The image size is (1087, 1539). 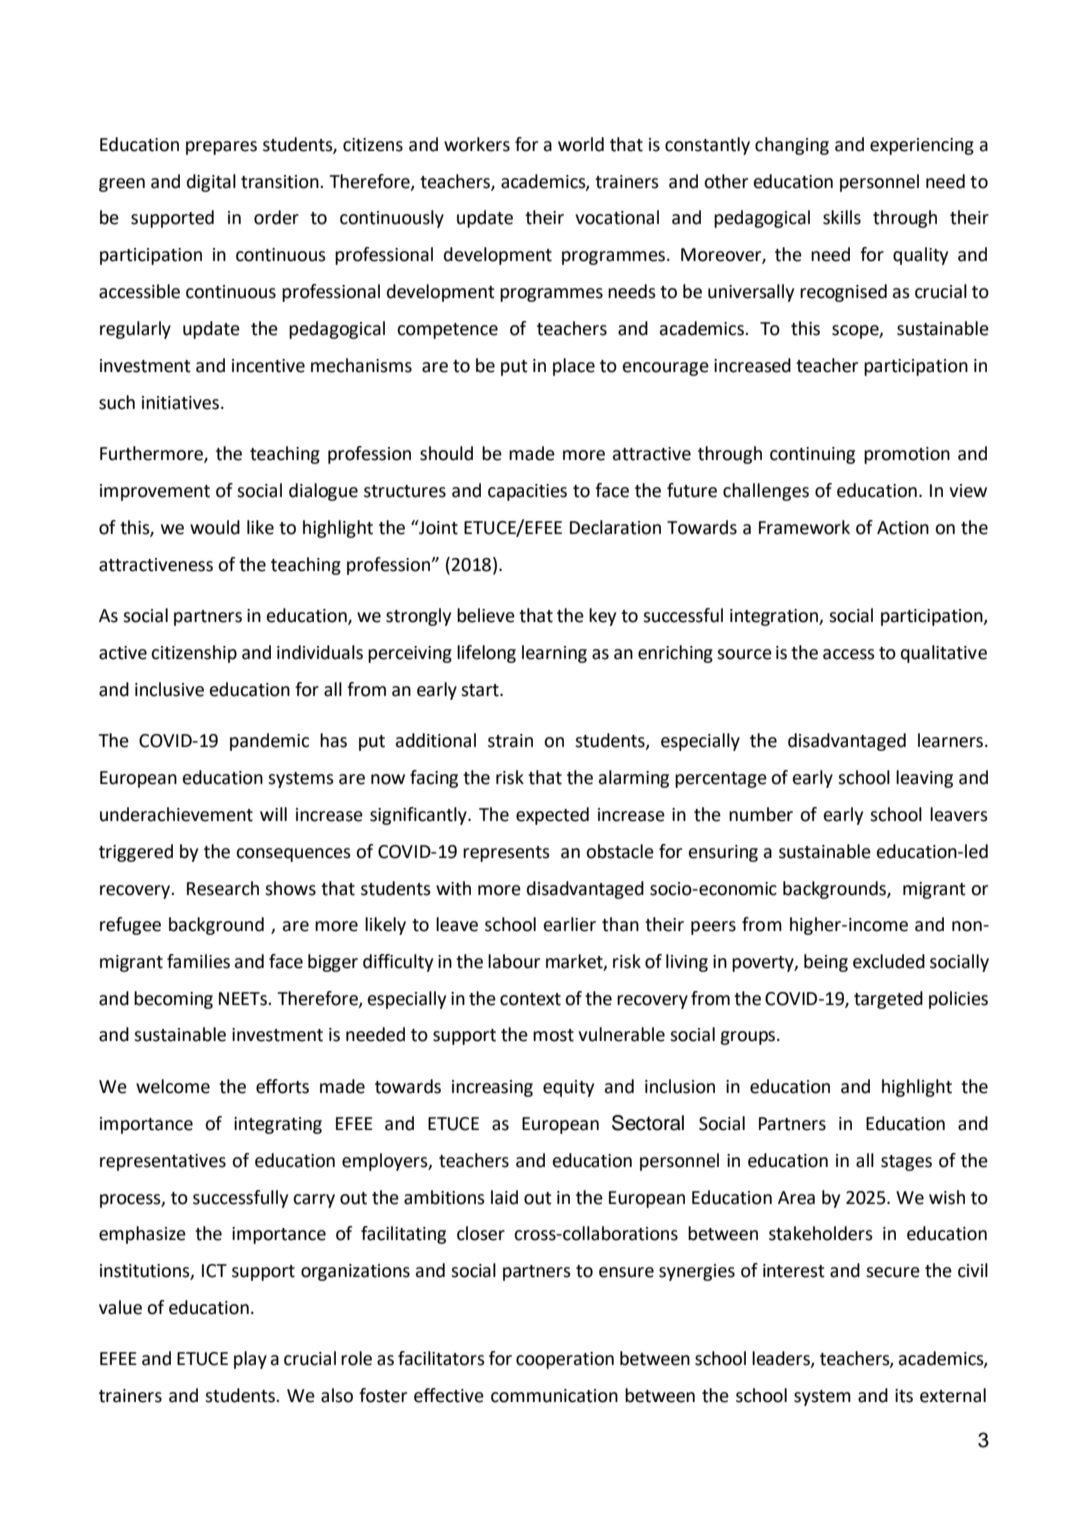 I want to click on world, so click(x=581, y=144).
